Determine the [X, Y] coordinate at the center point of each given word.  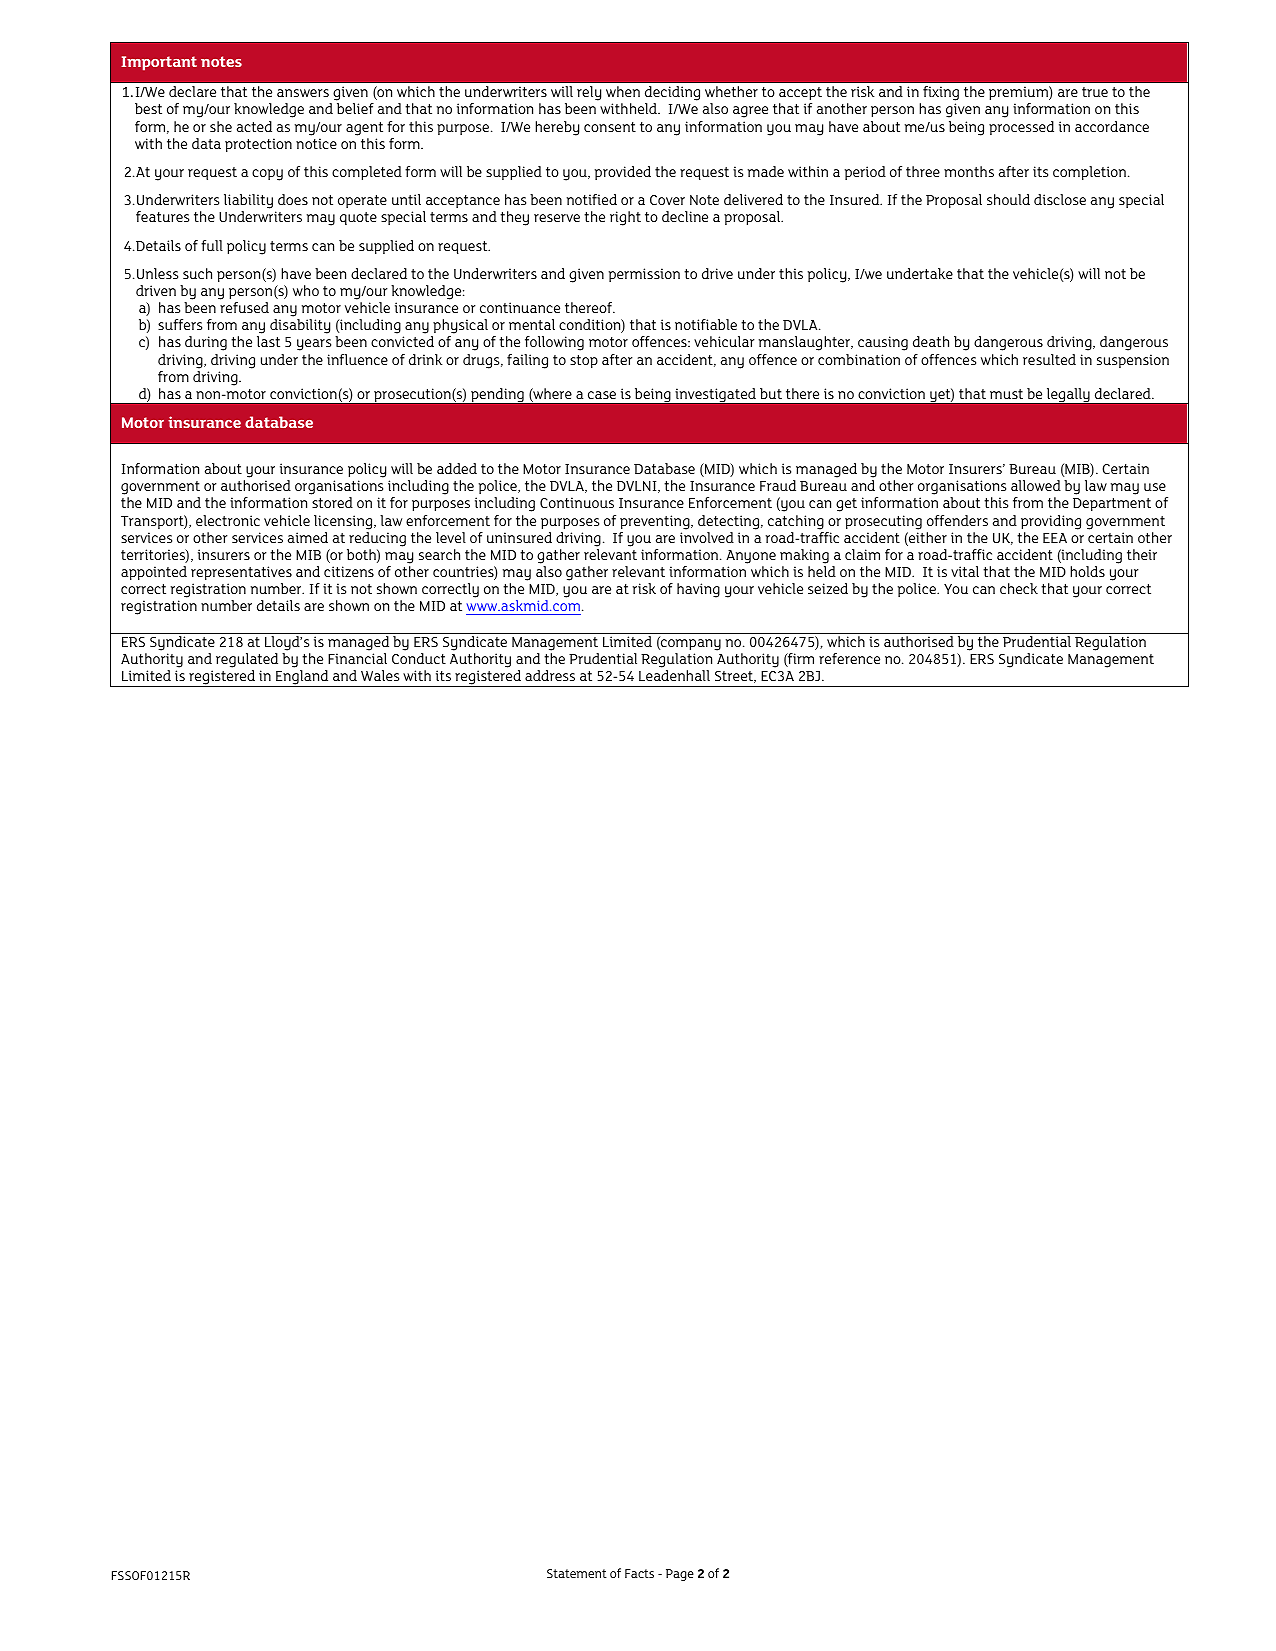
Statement [577, 1573]
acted [254, 126]
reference [849, 658]
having [698, 590]
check [1019, 588]
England [302, 678]
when [623, 91]
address [550, 675]
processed [1021, 128]
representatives [241, 573]
